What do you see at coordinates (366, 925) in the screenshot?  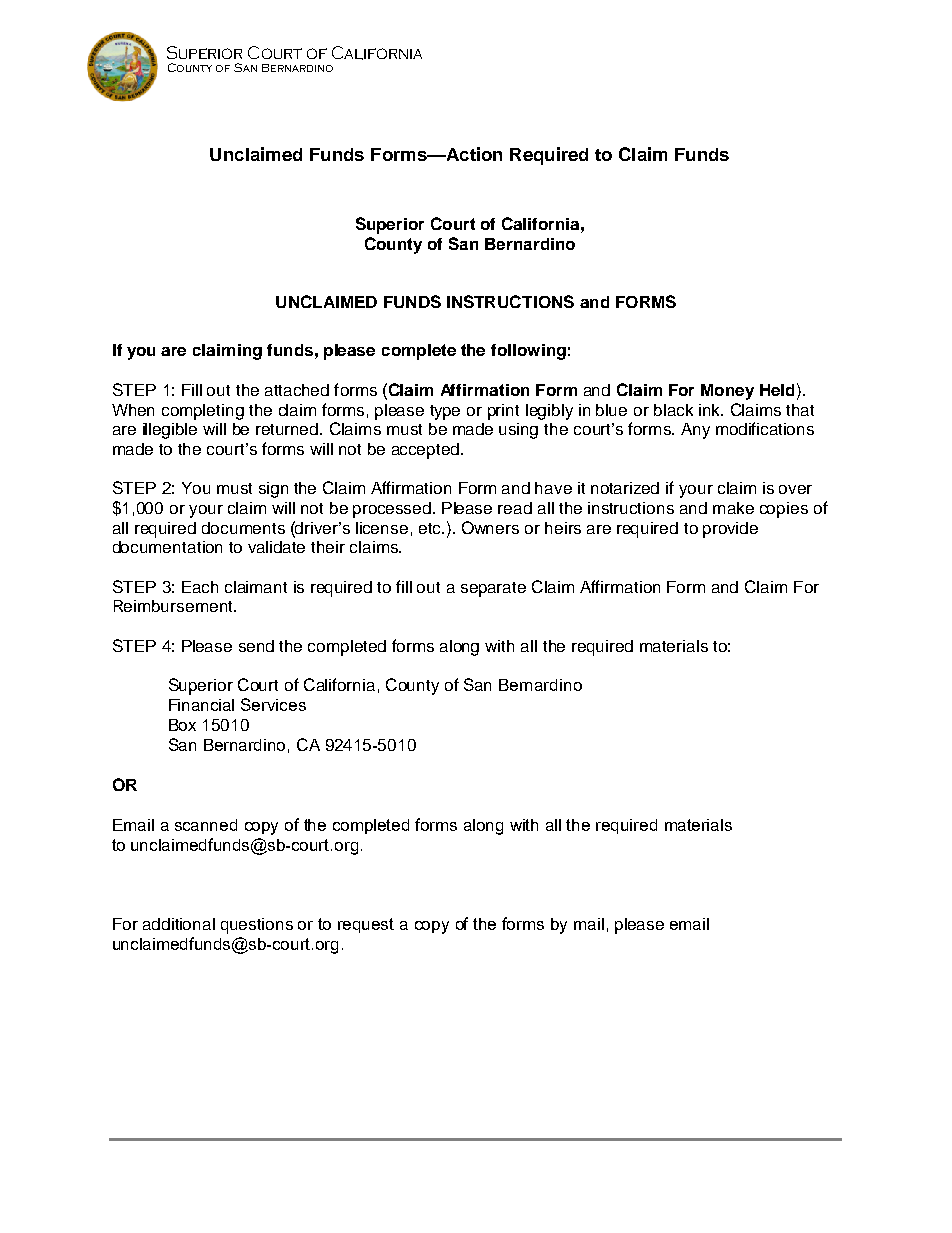 I see `request` at bounding box center [366, 925].
